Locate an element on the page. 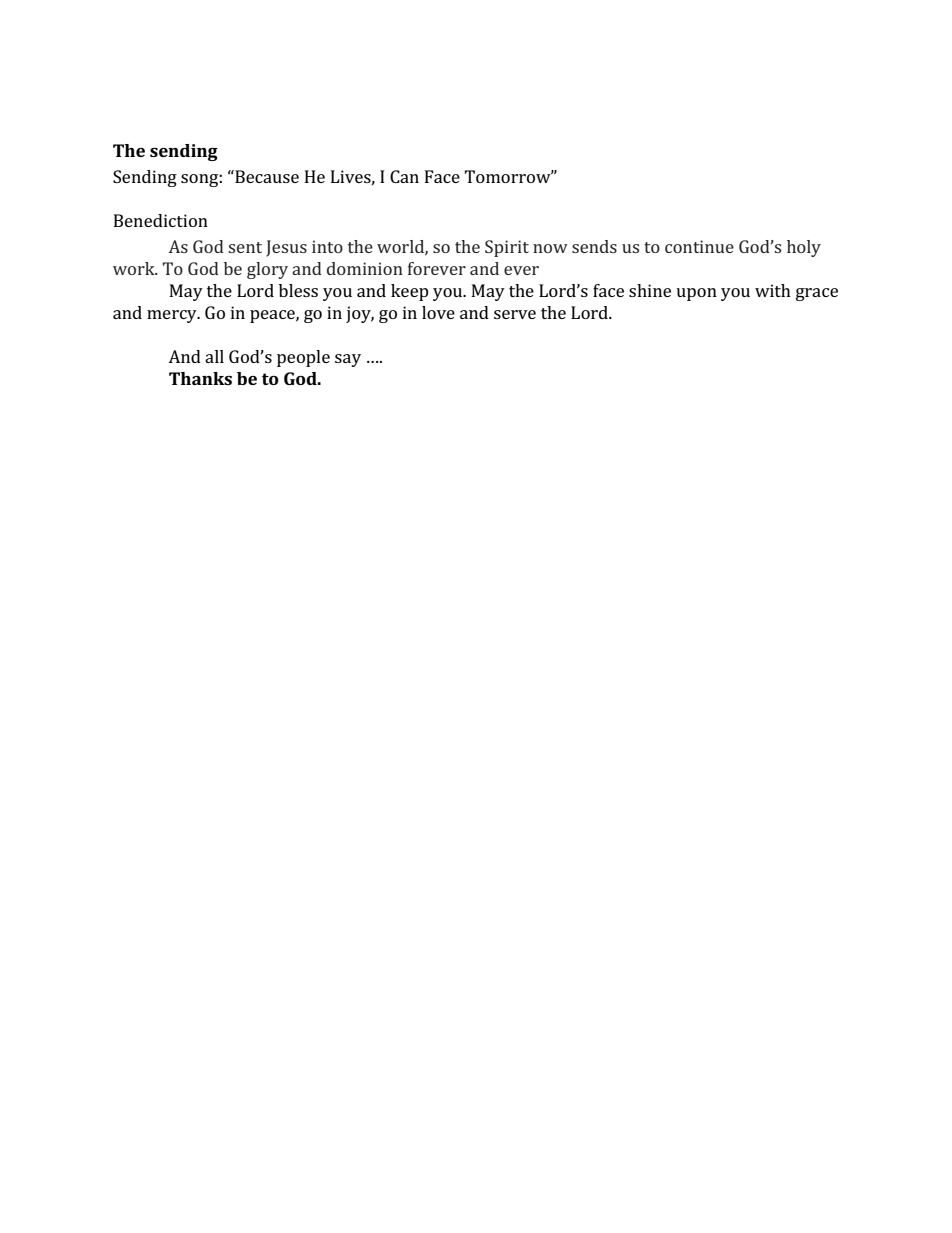 The width and height of the document is (952, 1233). mercy is located at coordinates (173, 316).
